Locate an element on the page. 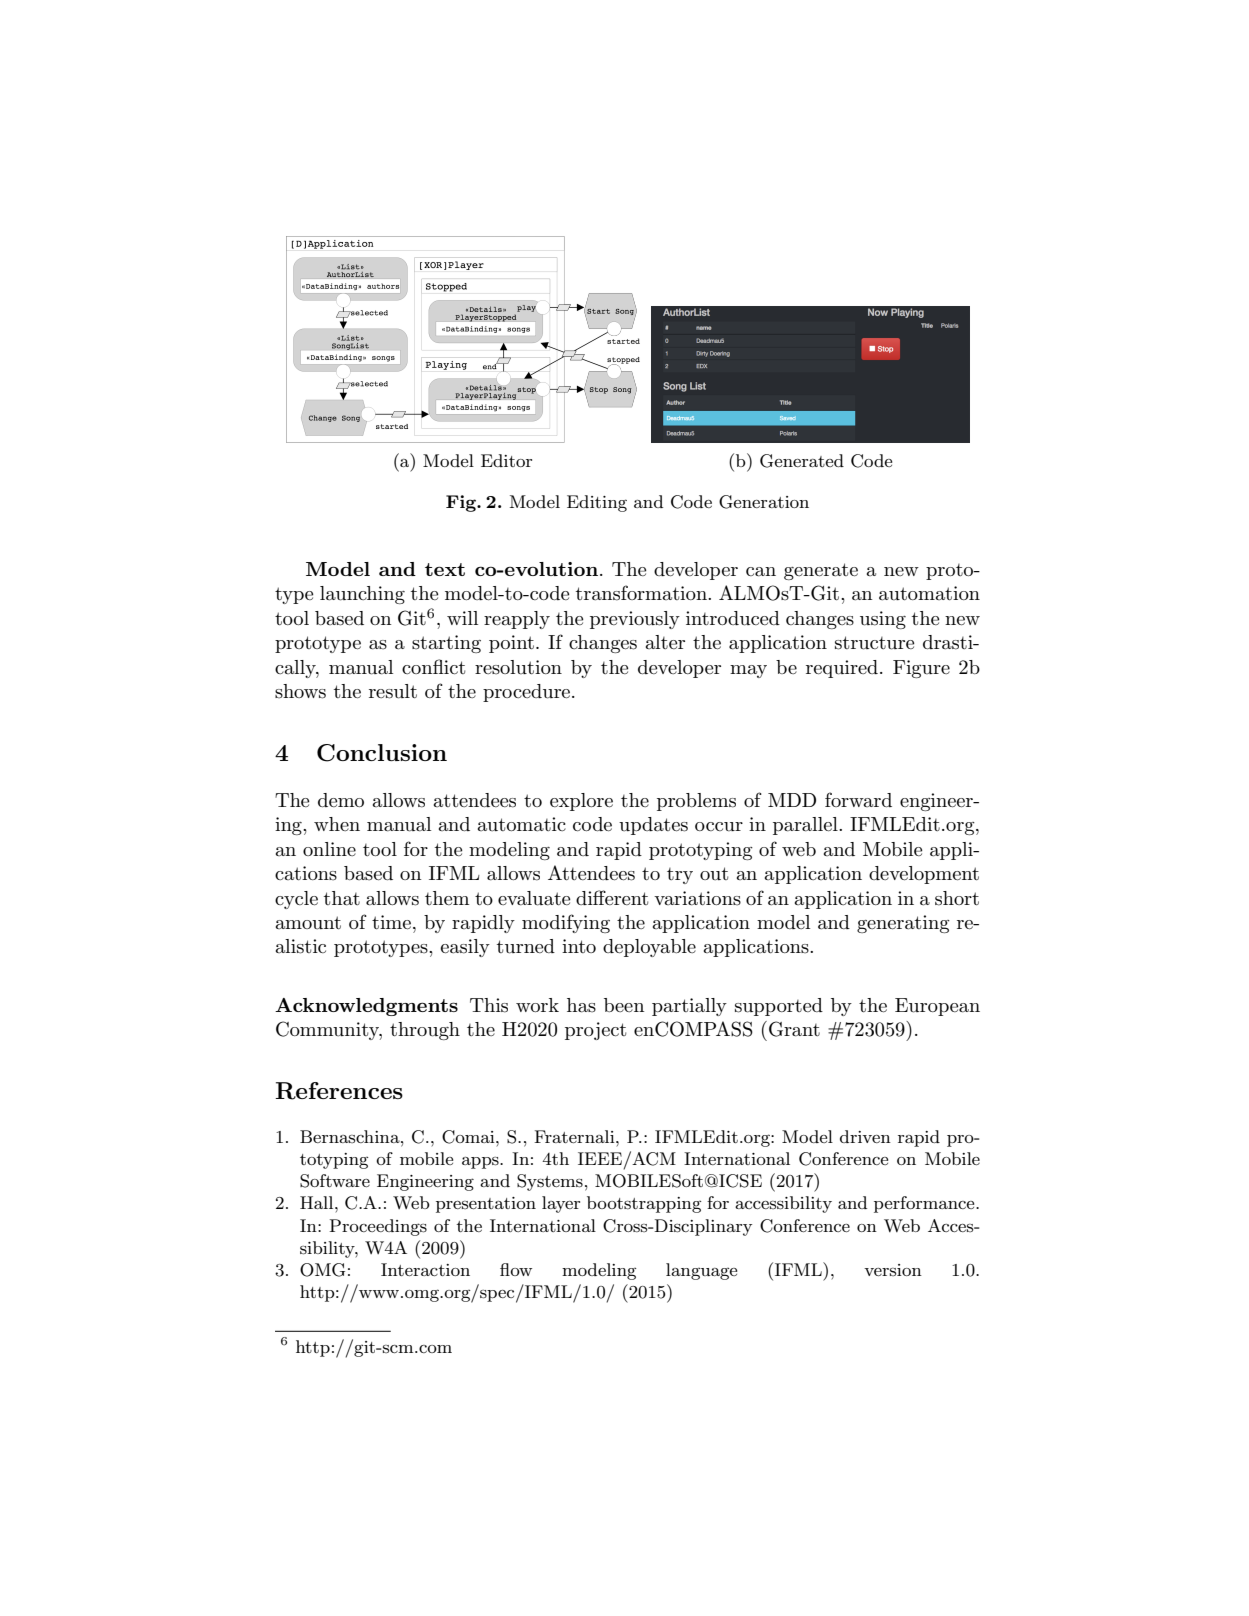 This page has width=1249, height=1616. alter is located at coordinates (665, 642).
